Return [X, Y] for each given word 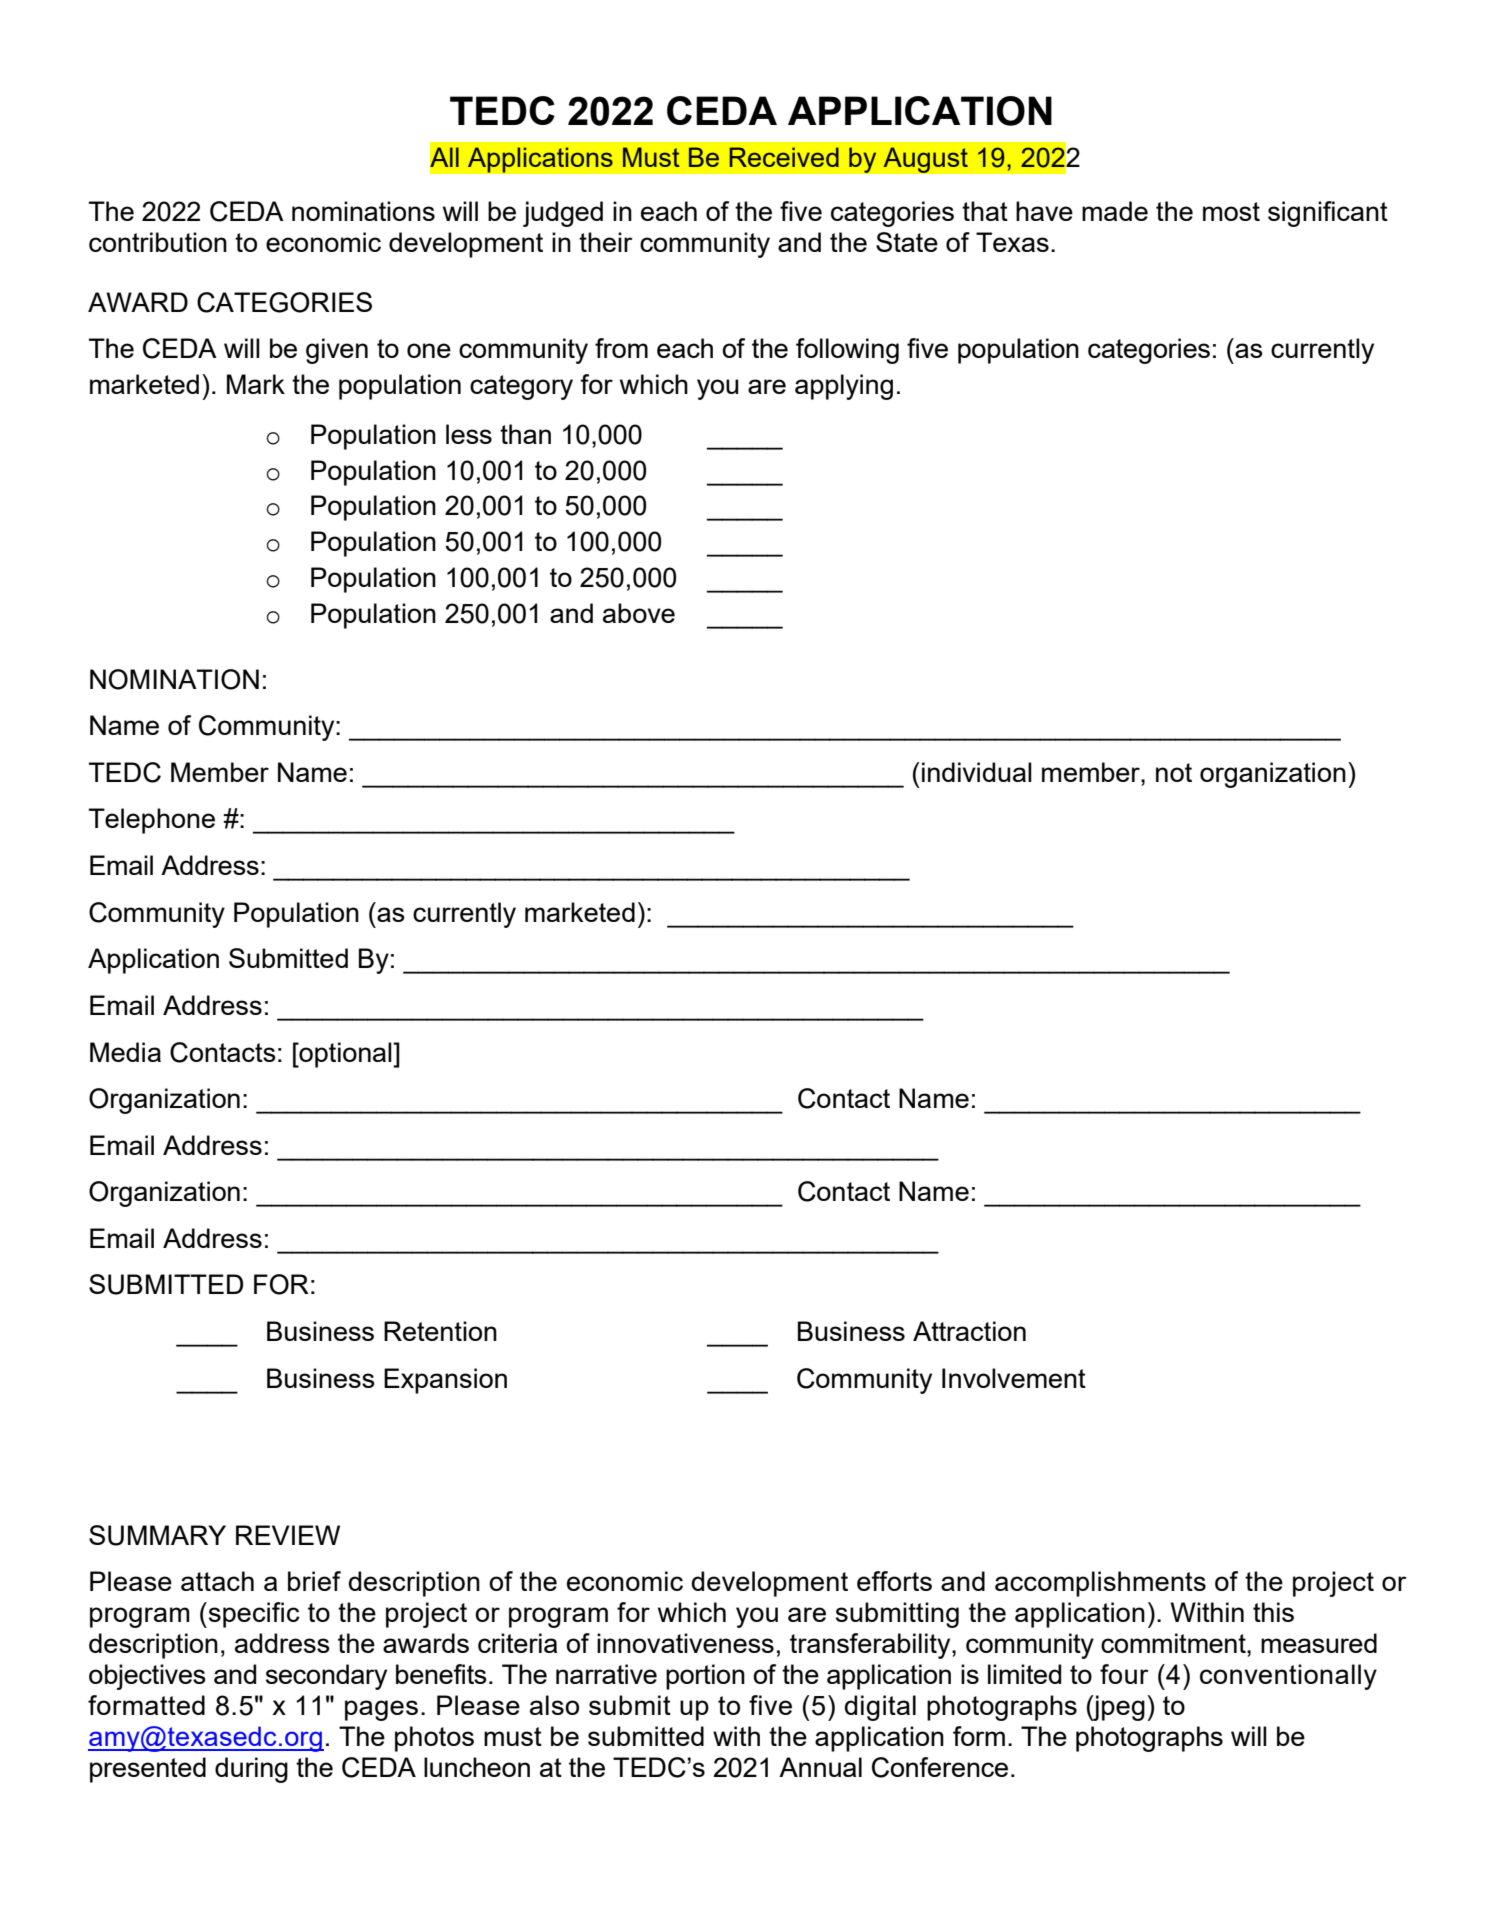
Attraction [969, 1331]
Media [125, 1052]
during [251, 1770]
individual [977, 772]
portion [705, 1677]
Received [784, 157]
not [1174, 772]
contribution [158, 242]
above [639, 613]
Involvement [1014, 1378]
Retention [440, 1331]
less [469, 434]
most [1231, 211]
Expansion [445, 1381]
